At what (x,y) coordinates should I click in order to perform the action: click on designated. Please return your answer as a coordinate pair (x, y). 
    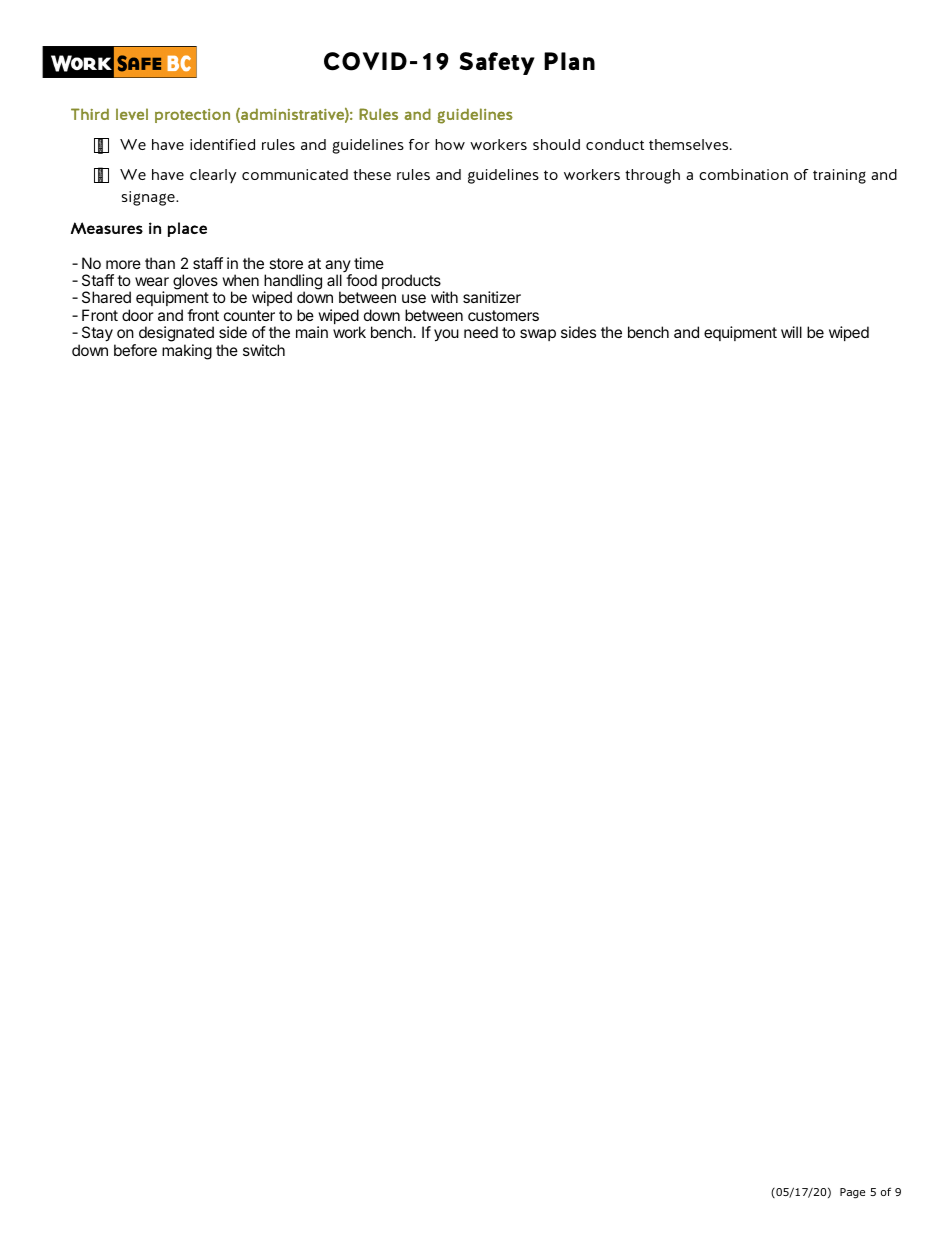
    Looking at the image, I should click on (176, 335).
